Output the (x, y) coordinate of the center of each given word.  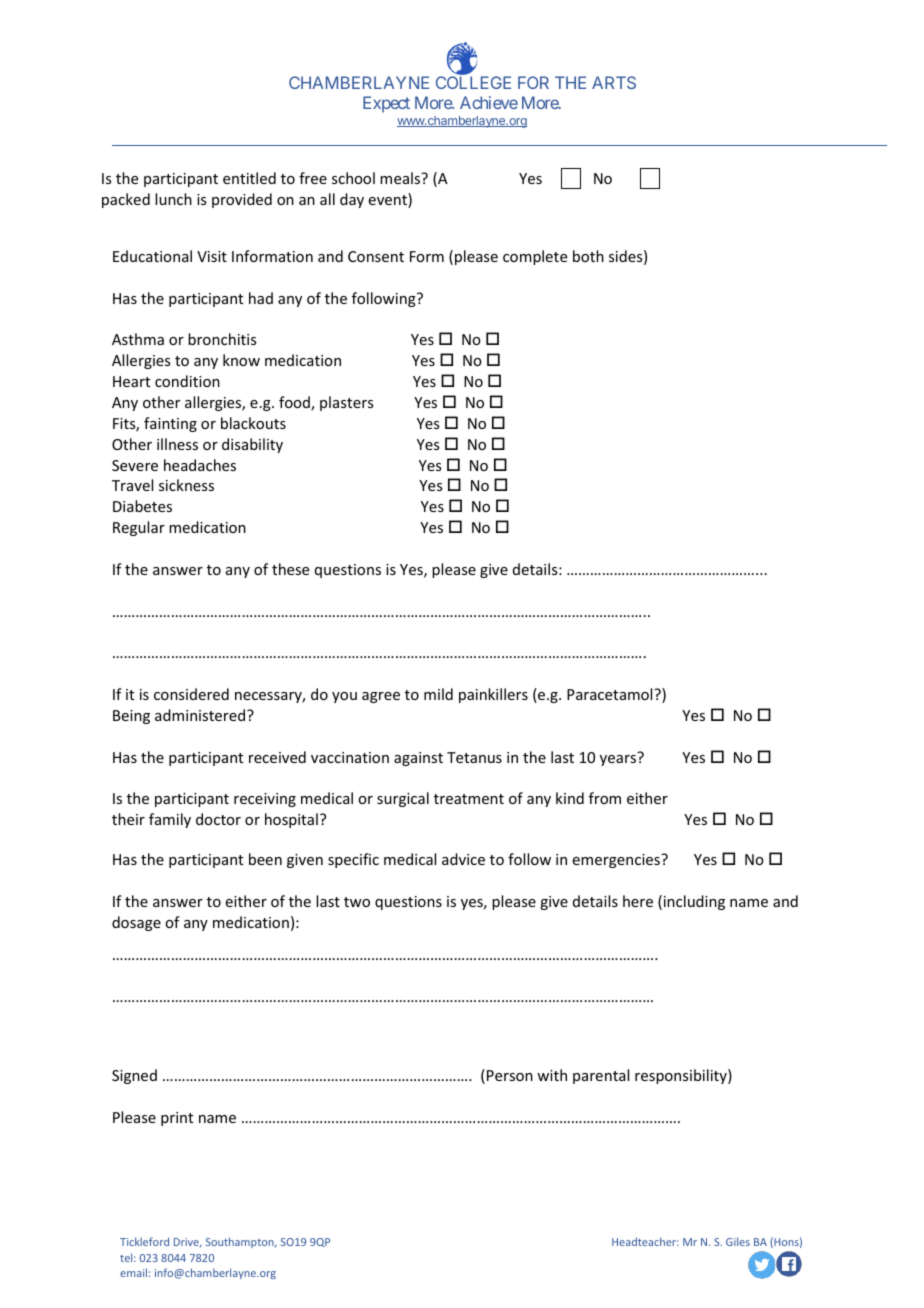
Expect (386, 104)
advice (463, 859)
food (295, 403)
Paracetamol (611, 694)
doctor (218, 819)
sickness (186, 485)
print (177, 1119)
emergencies (617, 861)
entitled (249, 178)
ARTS (614, 82)
